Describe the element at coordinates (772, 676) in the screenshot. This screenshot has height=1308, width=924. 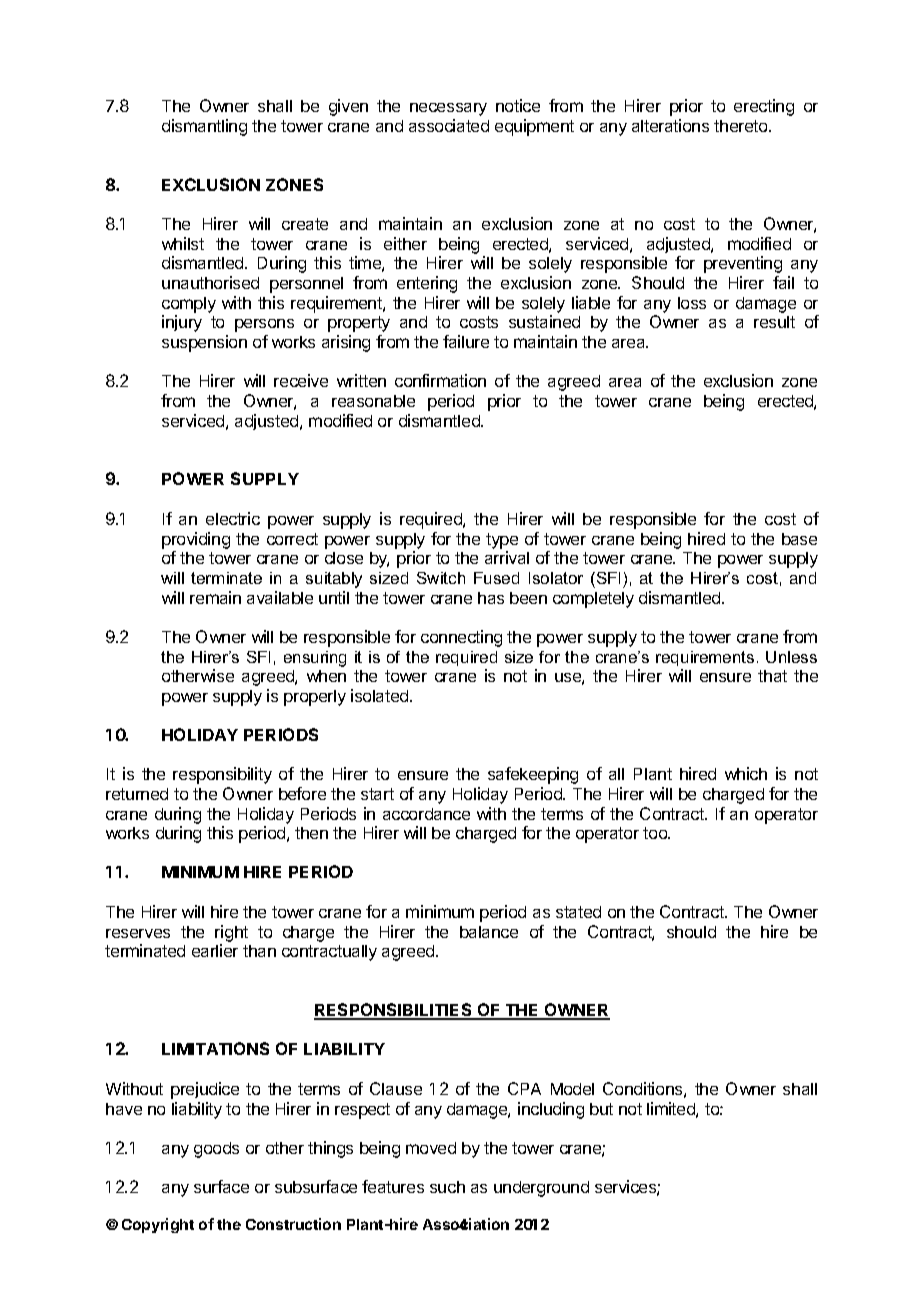
I see `that` at that location.
